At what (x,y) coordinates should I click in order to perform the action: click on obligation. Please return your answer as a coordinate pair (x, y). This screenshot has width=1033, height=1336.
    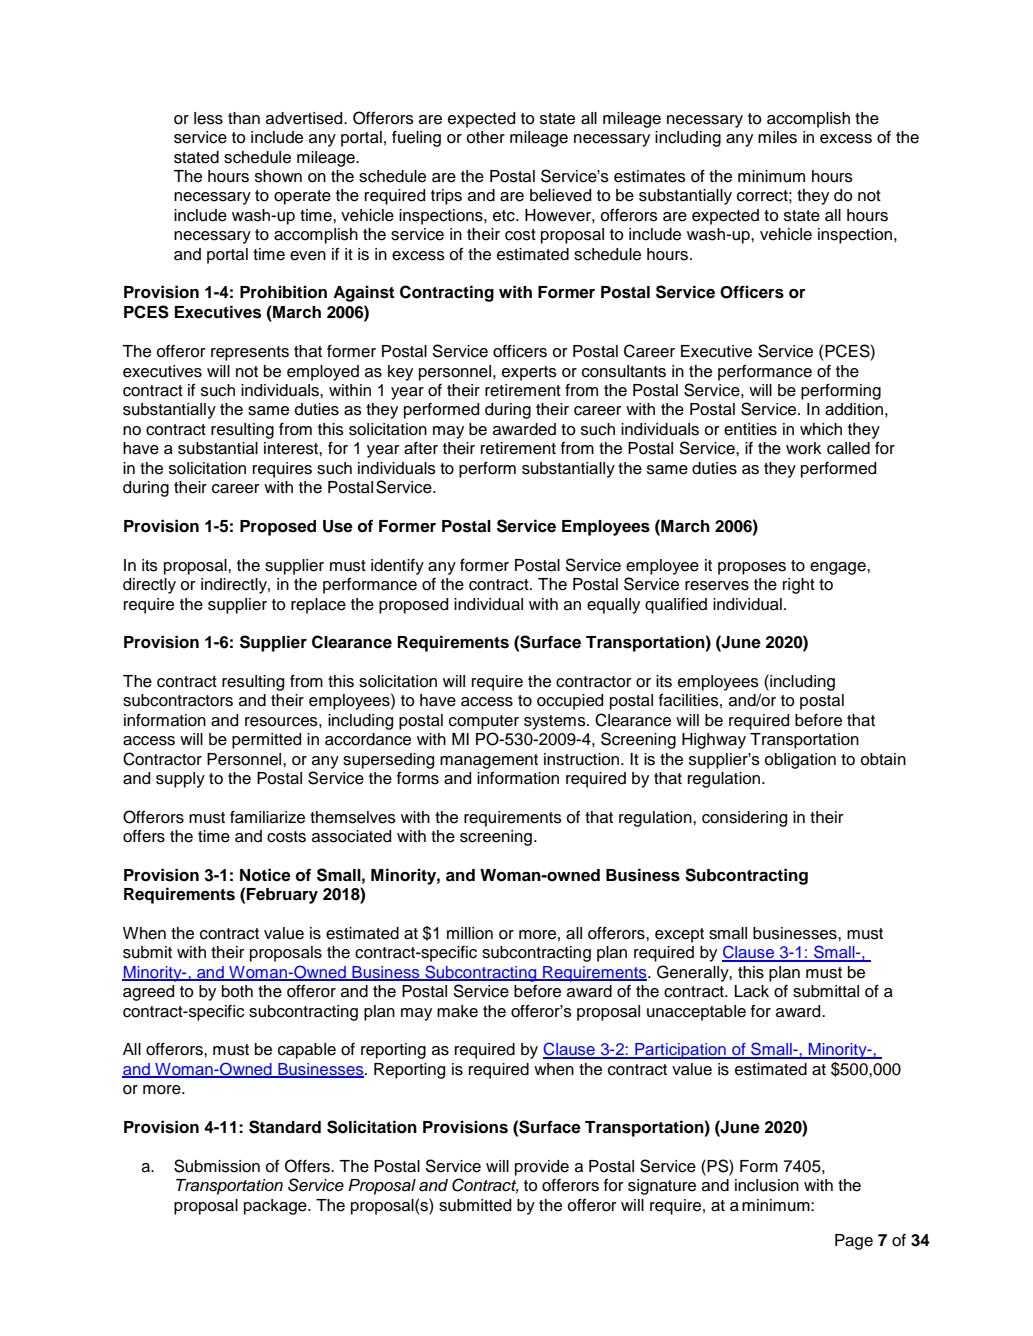
    Looking at the image, I should click on (800, 761).
